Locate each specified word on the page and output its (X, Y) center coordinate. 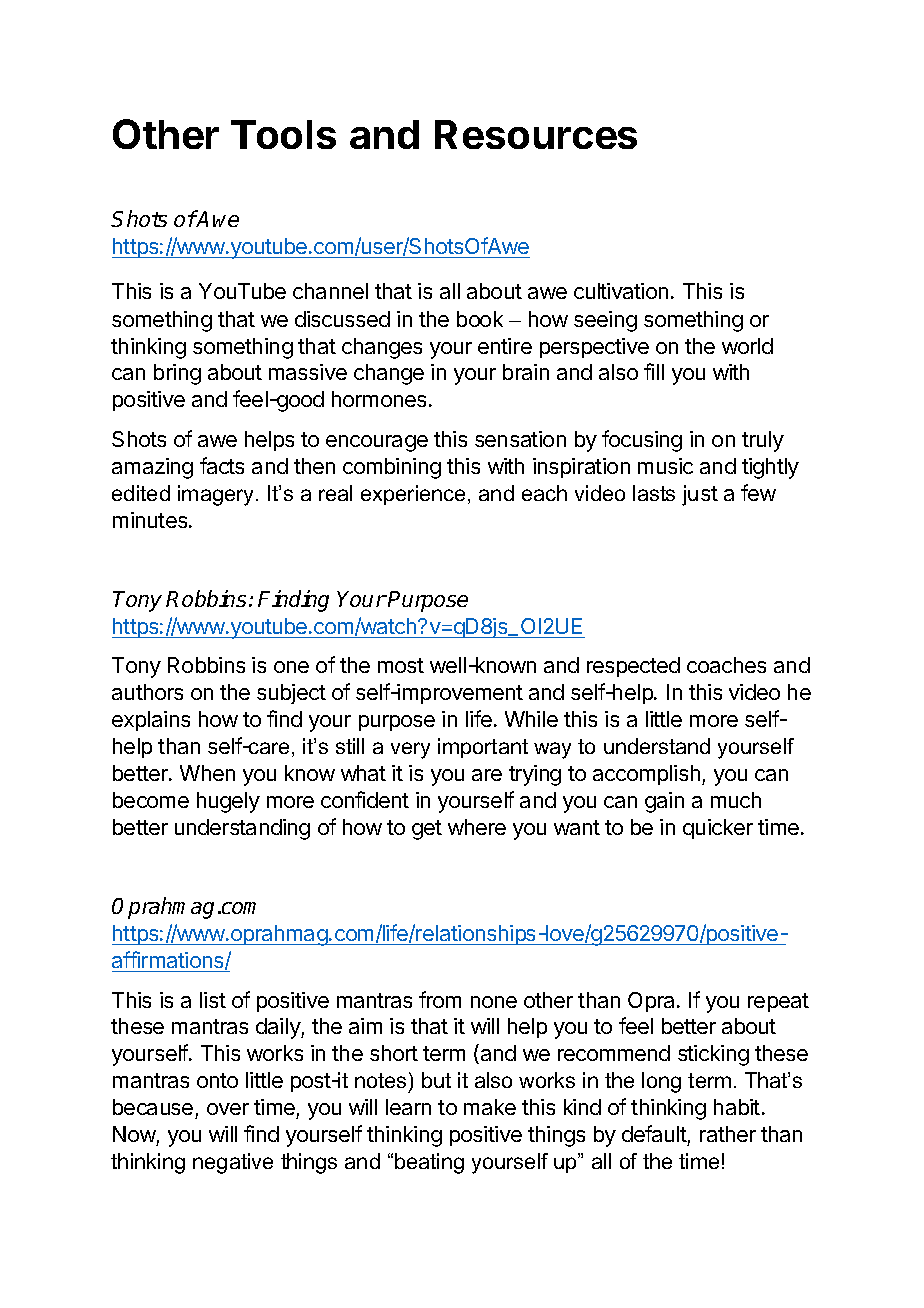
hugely (228, 802)
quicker (718, 829)
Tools (283, 134)
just (700, 495)
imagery (217, 495)
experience (415, 495)
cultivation (621, 291)
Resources (536, 134)
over (228, 1109)
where (477, 827)
